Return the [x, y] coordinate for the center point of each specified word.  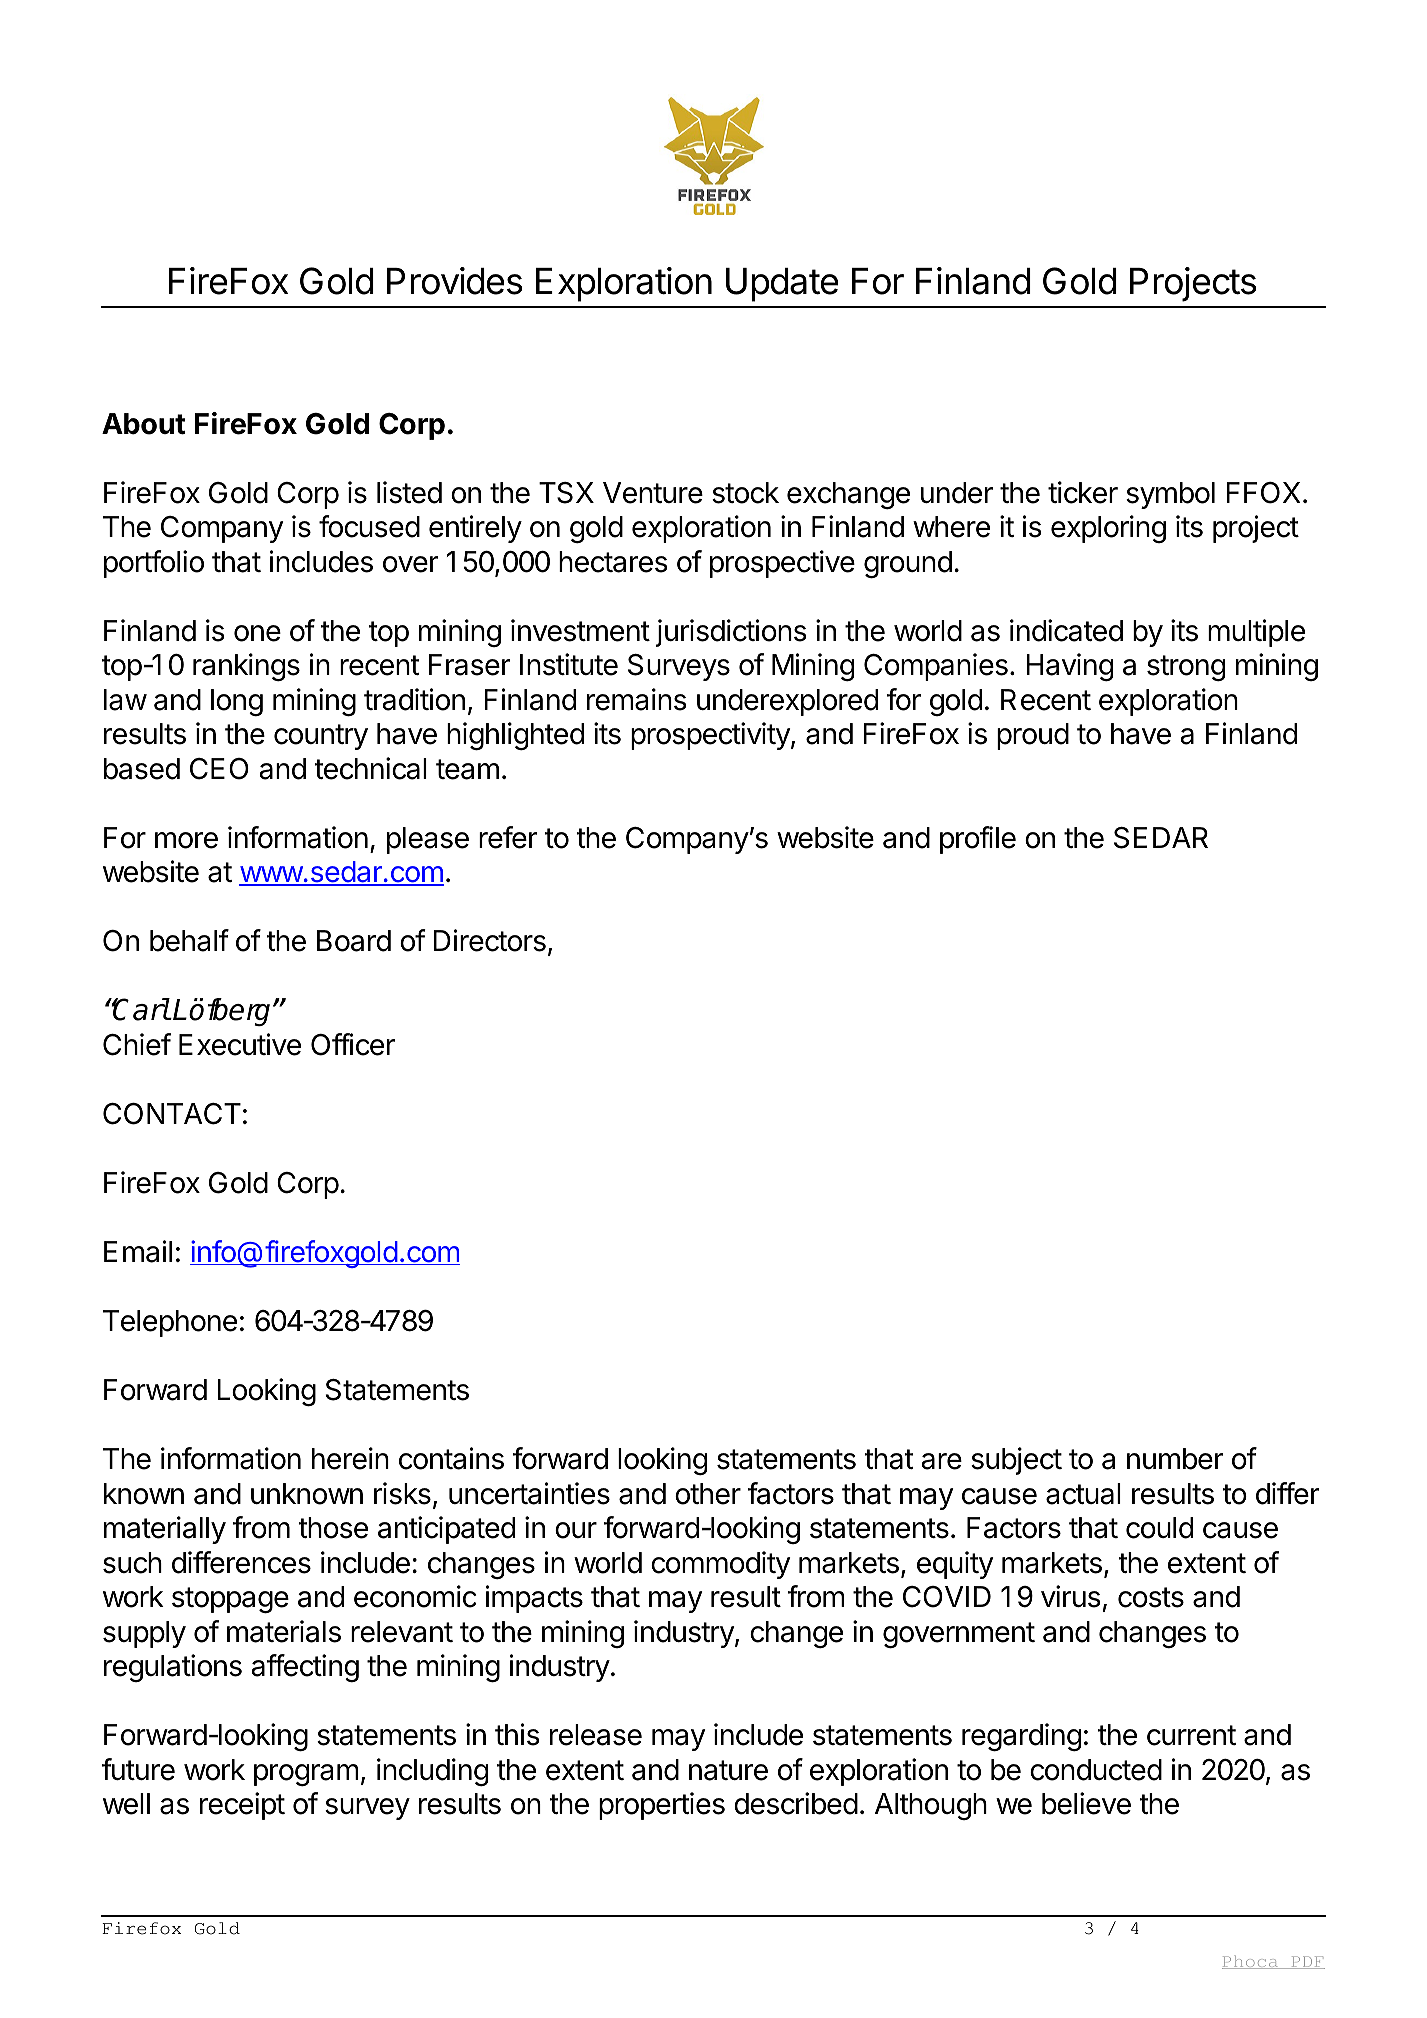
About [143, 424]
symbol [1170, 495]
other [708, 1494]
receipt [242, 1806]
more [186, 840]
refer [508, 837]
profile [978, 840]
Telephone [170, 1323]
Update [782, 285]
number [1175, 1459]
